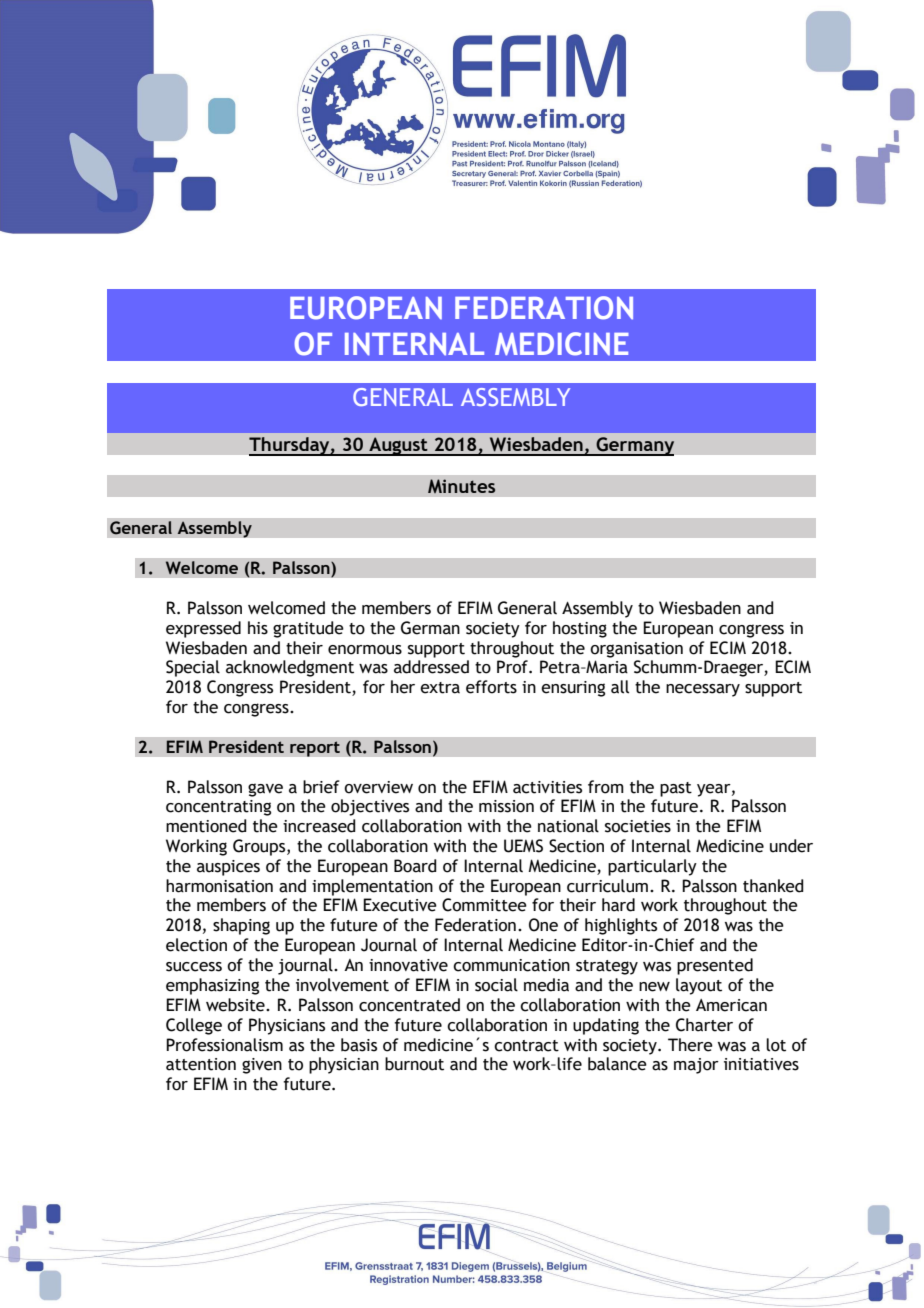 The image size is (924, 1308). Describe the element at coordinates (580, 629) in the screenshot. I see `hosting` at that location.
